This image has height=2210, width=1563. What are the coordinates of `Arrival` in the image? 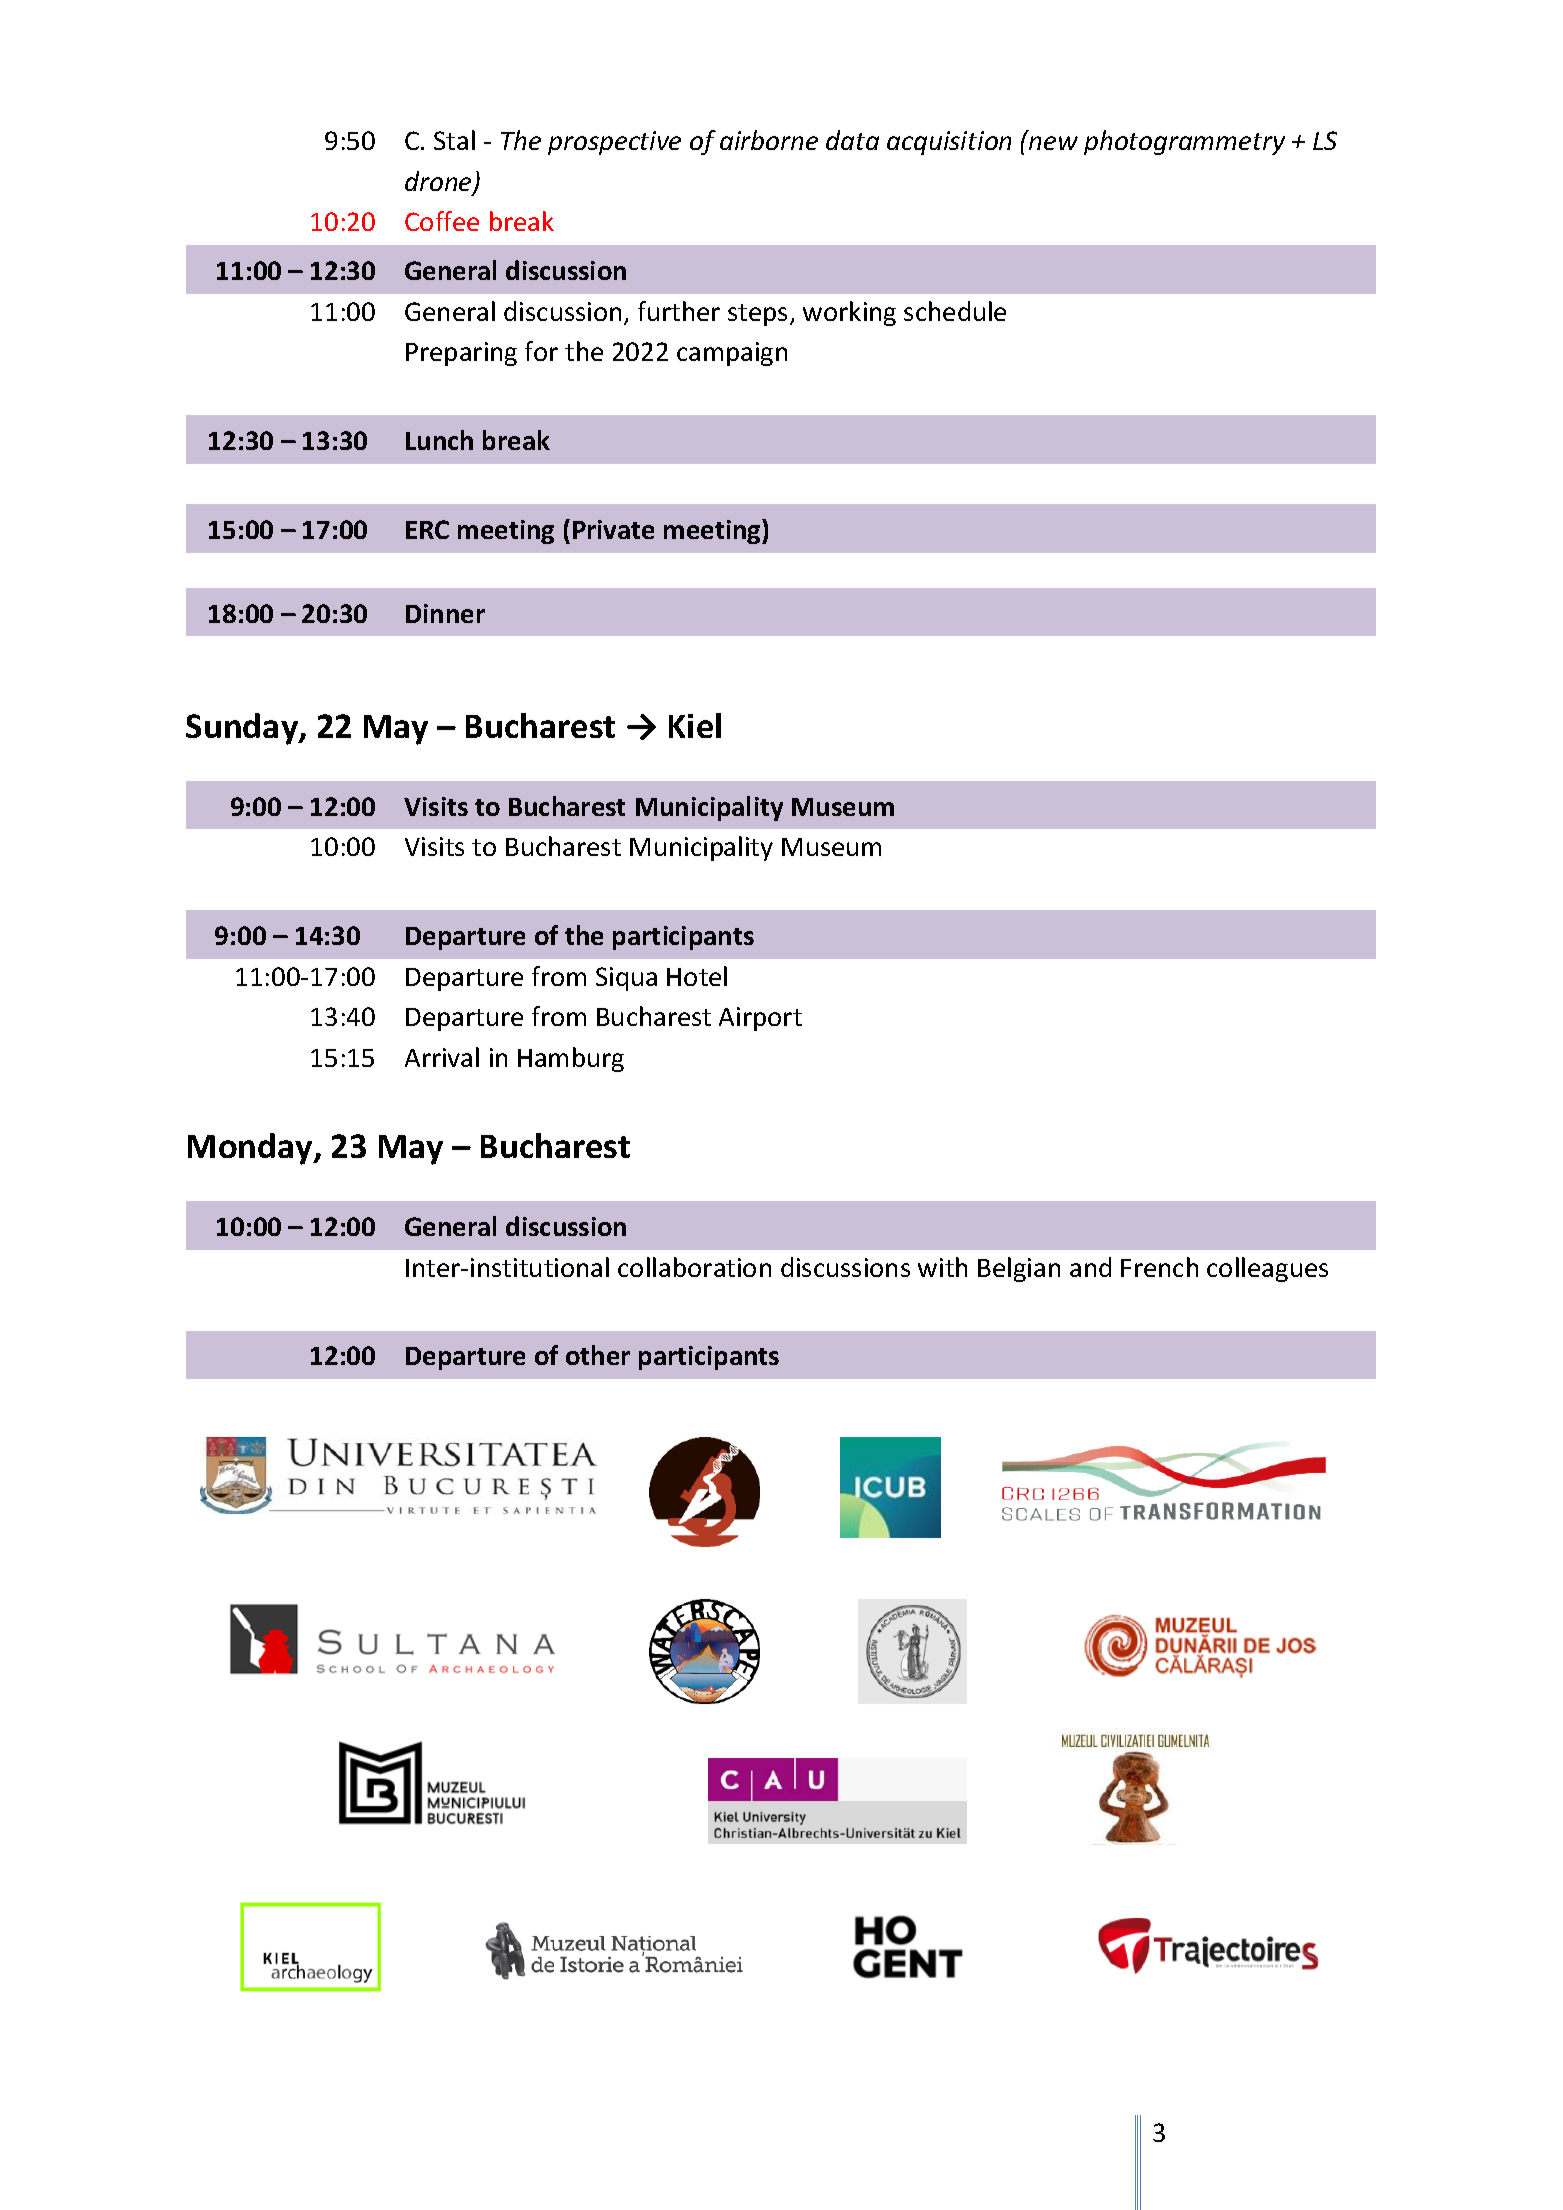 It's located at (442, 1057).
